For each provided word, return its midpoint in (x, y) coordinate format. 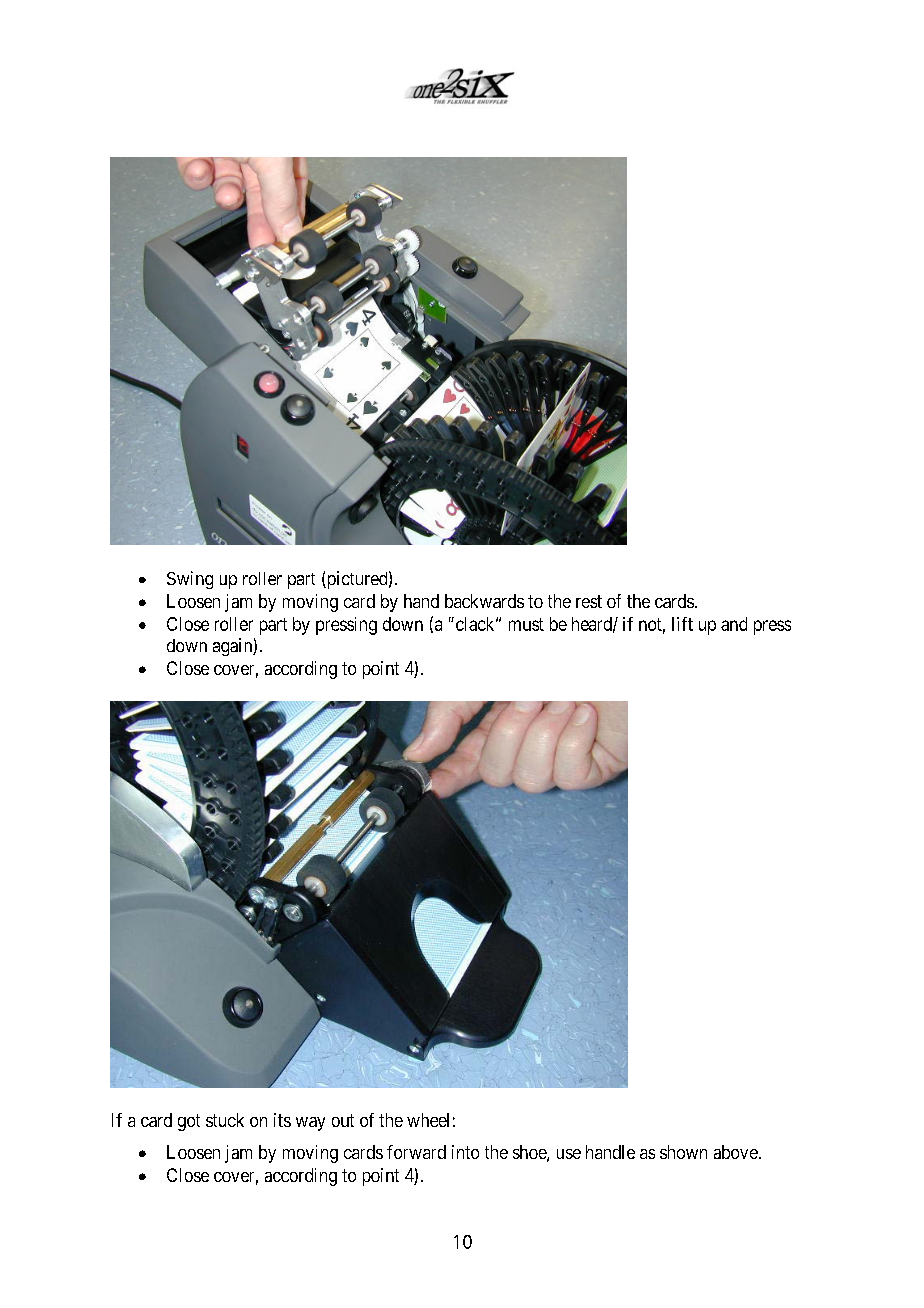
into (465, 1152)
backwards (484, 601)
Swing (190, 580)
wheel (428, 1120)
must (526, 624)
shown (683, 1152)
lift (682, 624)
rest (589, 601)
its (282, 1120)
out (343, 1120)
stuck (225, 1120)
